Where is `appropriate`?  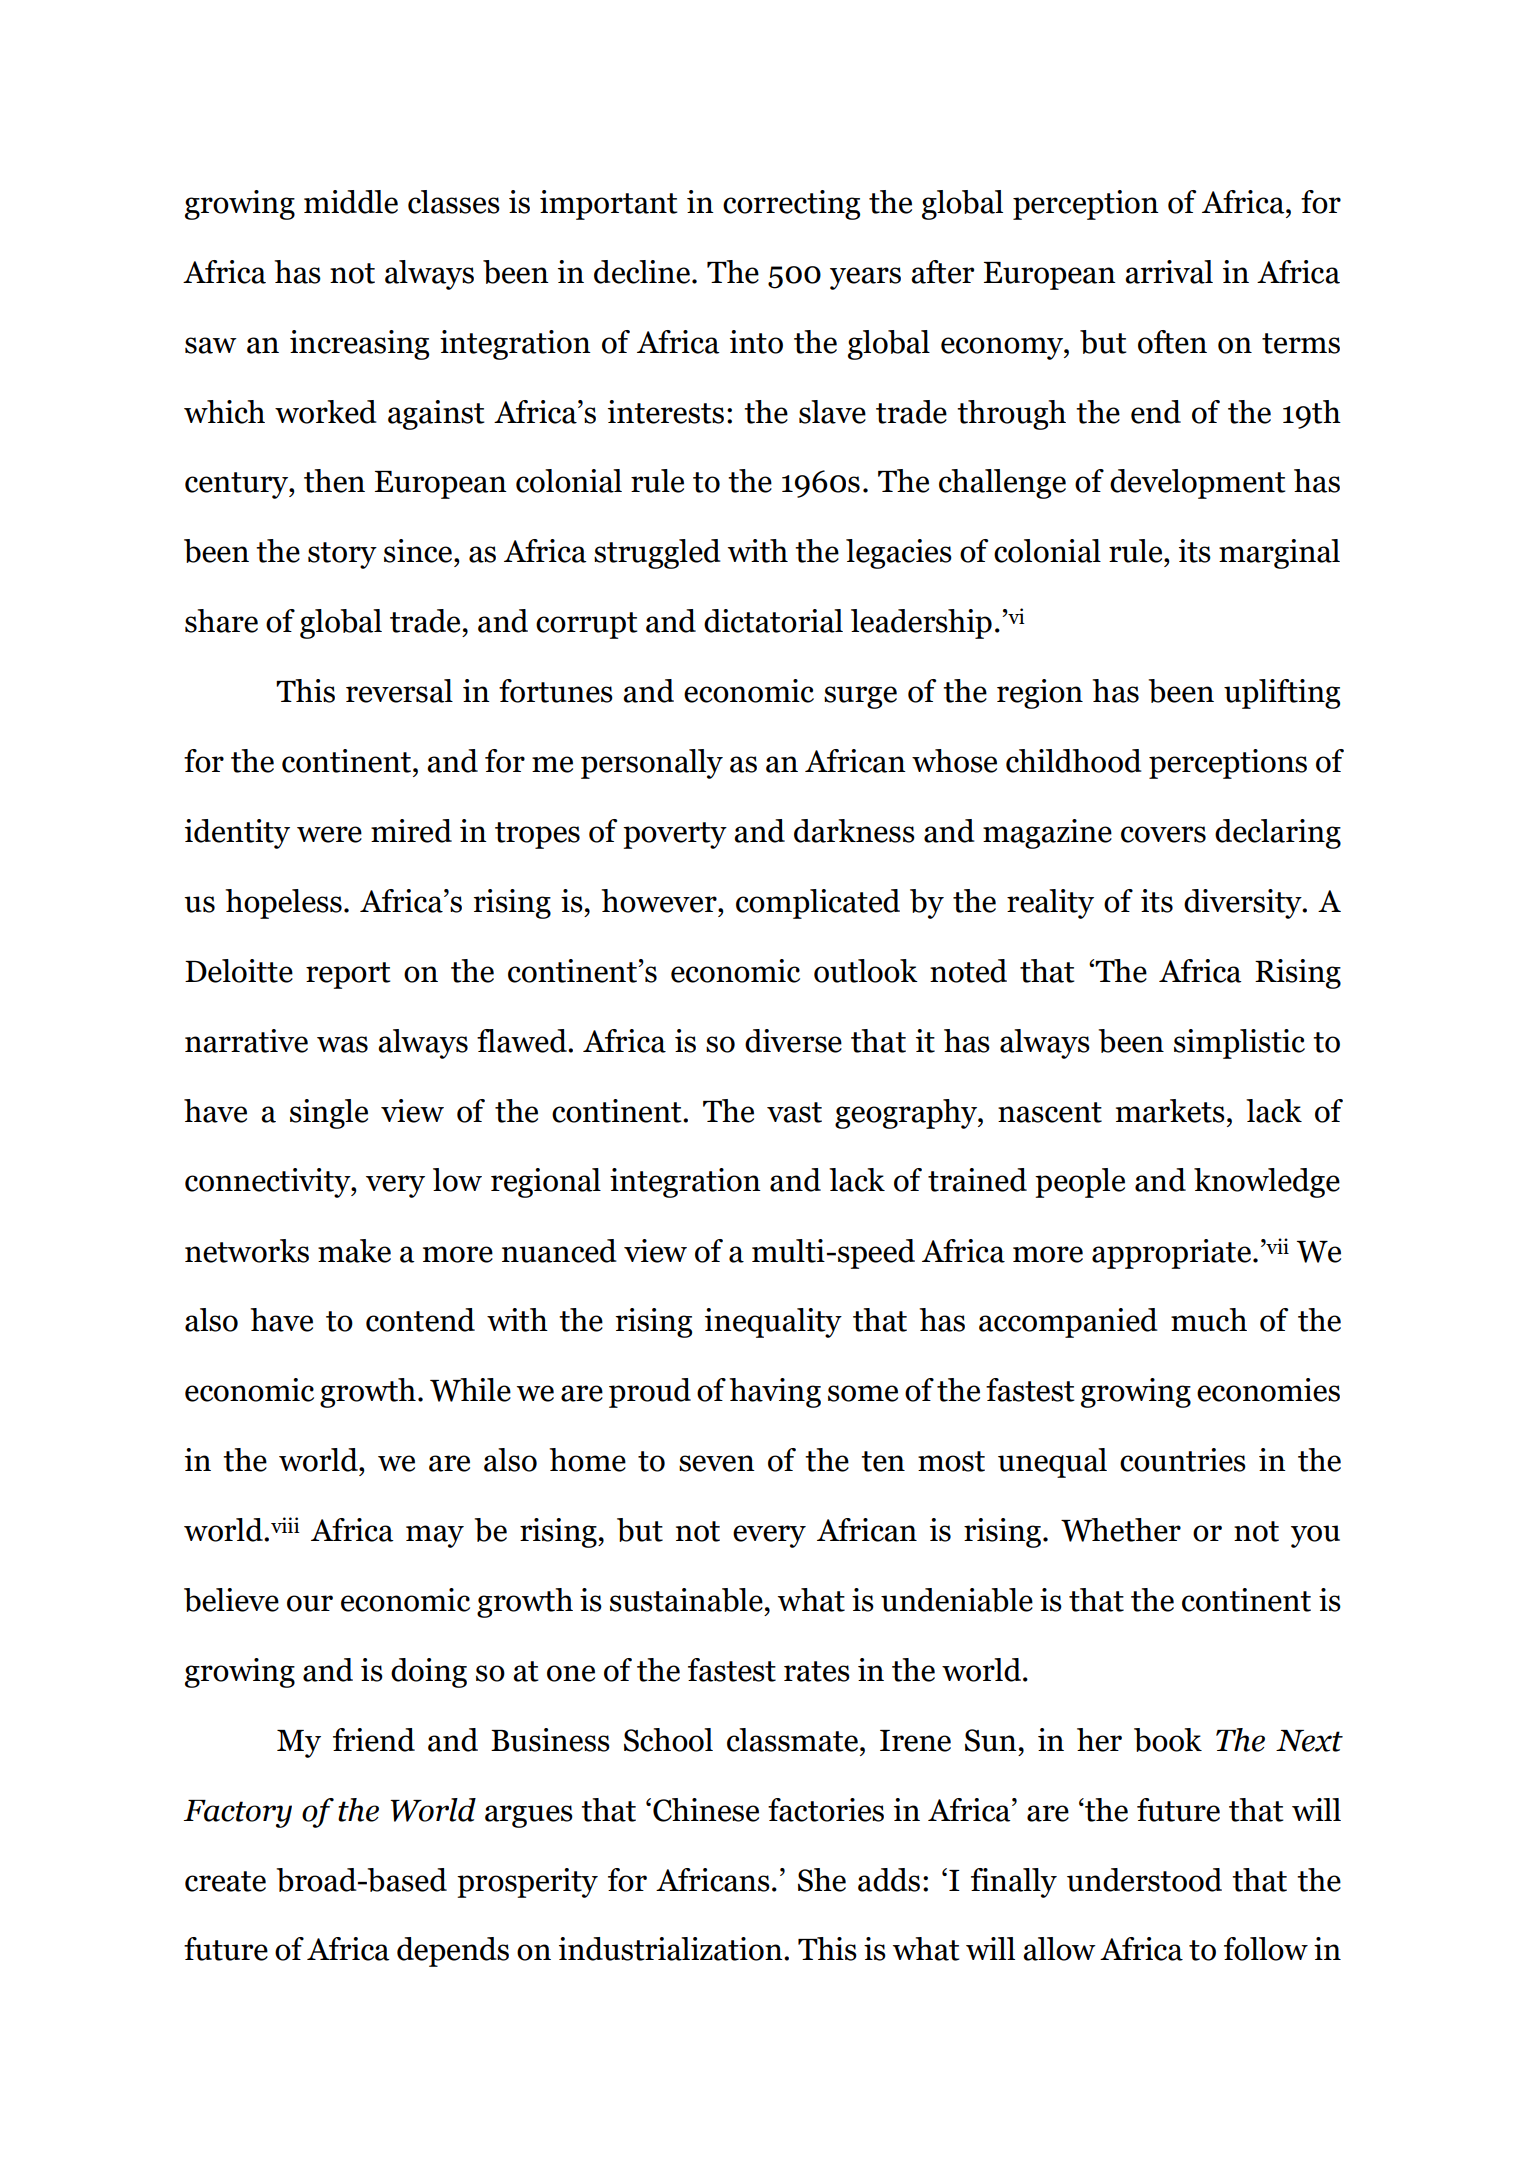 appropriate is located at coordinates (1171, 1254).
